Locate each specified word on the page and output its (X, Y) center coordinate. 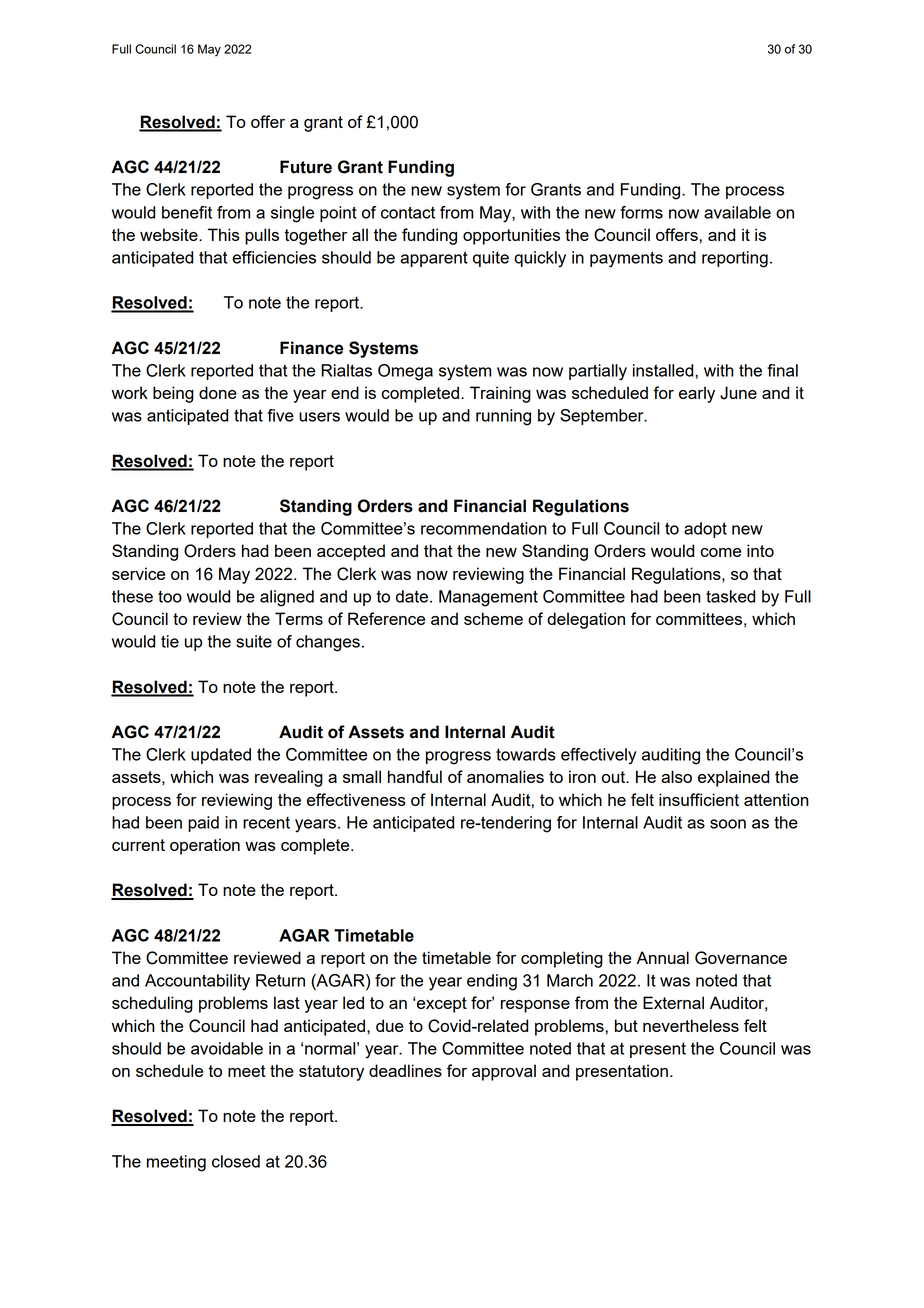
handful (415, 776)
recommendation (484, 528)
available (737, 212)
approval (504, 1072)
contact (408, 212)
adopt (705, 530)
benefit (187, 212)
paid (203, 824)
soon (728, 824)
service (138, 573)
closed (236, 1161)
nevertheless (691, 1025)
